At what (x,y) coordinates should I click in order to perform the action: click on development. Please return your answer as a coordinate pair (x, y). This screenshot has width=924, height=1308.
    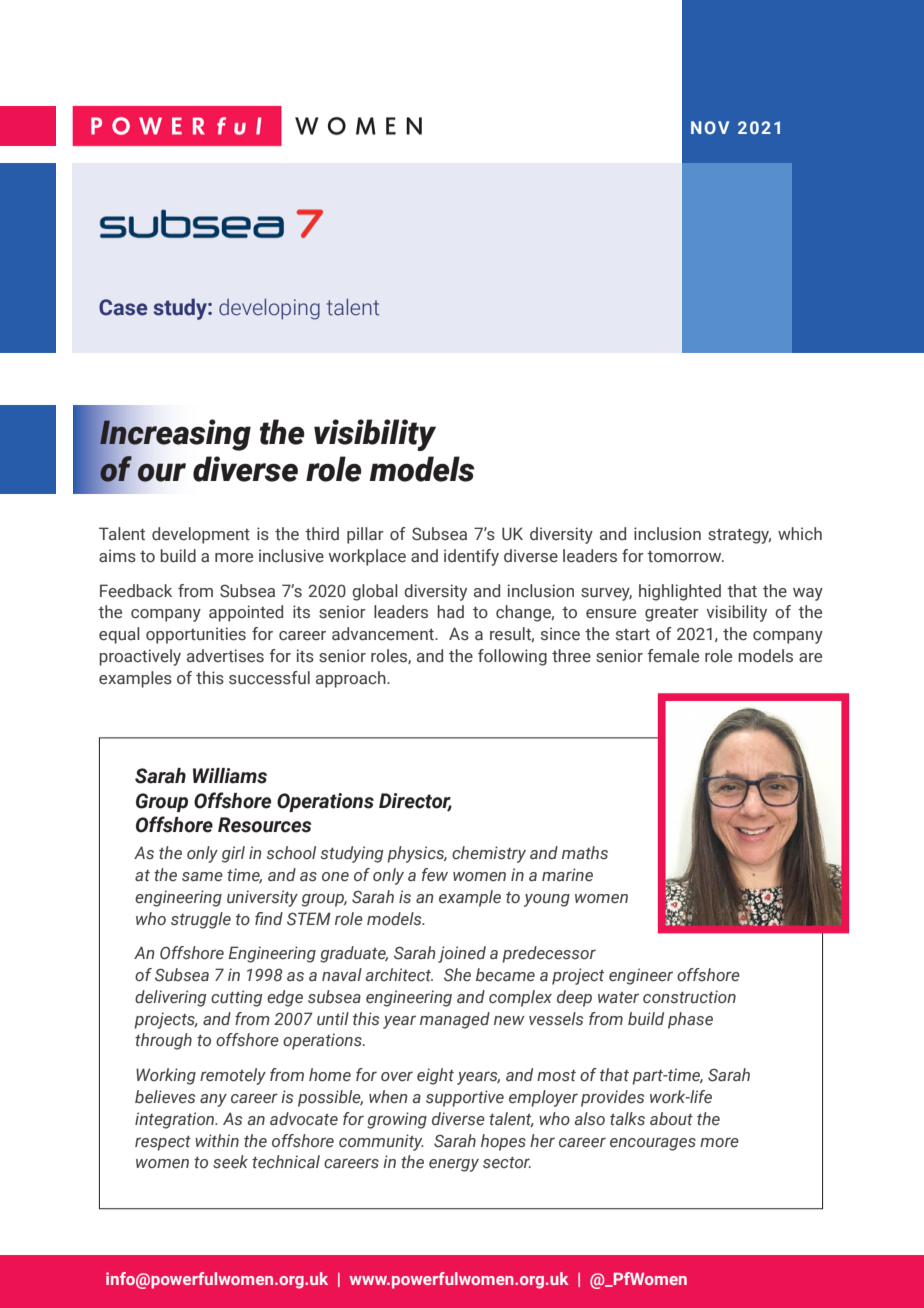
    Looking at the image, I should click on (201, 535).
